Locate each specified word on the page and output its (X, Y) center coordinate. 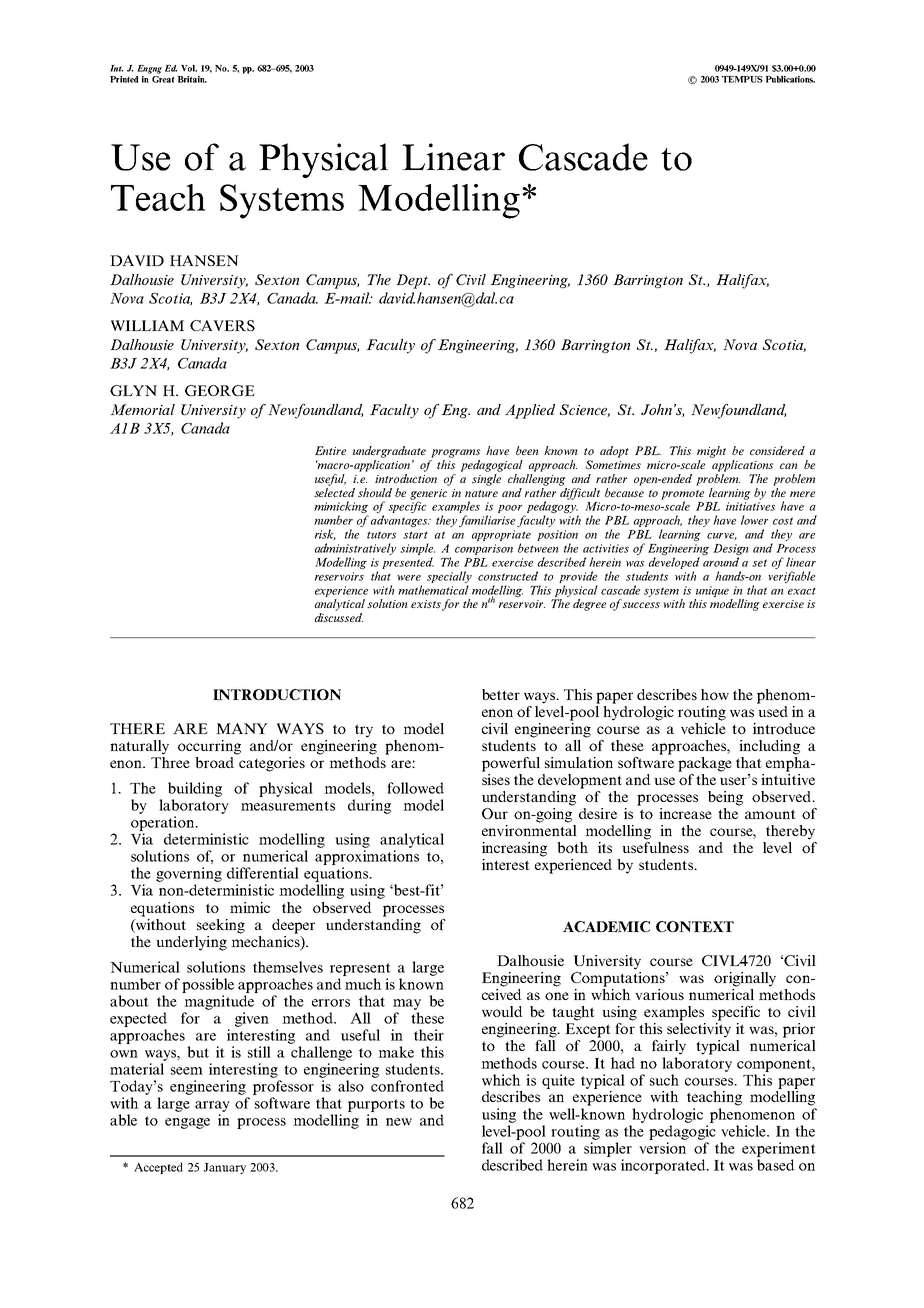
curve (722, 536)
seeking (221, 926)
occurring (209, 747)
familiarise (487, 521)
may (407, 1004)
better (501, 694)
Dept (413, 281)
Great (162, 78)
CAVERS (222, 325)
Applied (530, 411)
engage (187, 1123)
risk (325, 534)
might (711, 452)
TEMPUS (742, 79)
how (715, 694)
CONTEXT (695, 926)
